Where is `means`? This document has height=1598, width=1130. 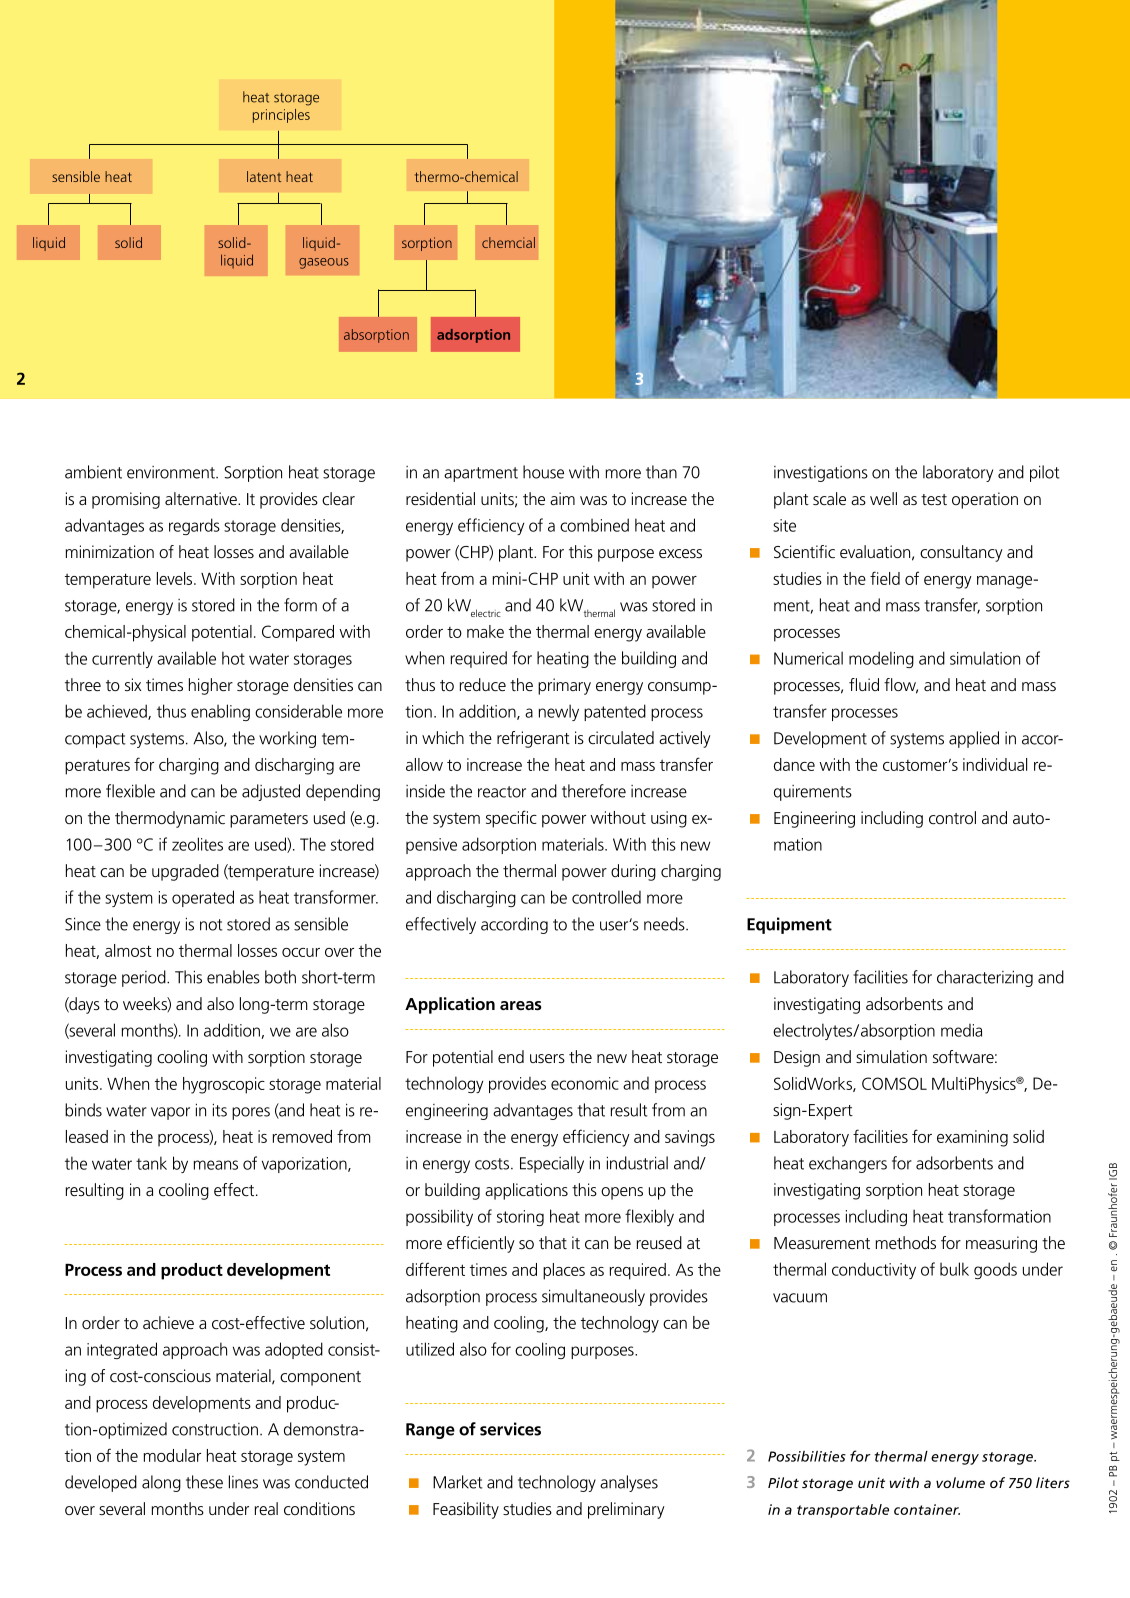
means is located at coordinates (215, 1165).
